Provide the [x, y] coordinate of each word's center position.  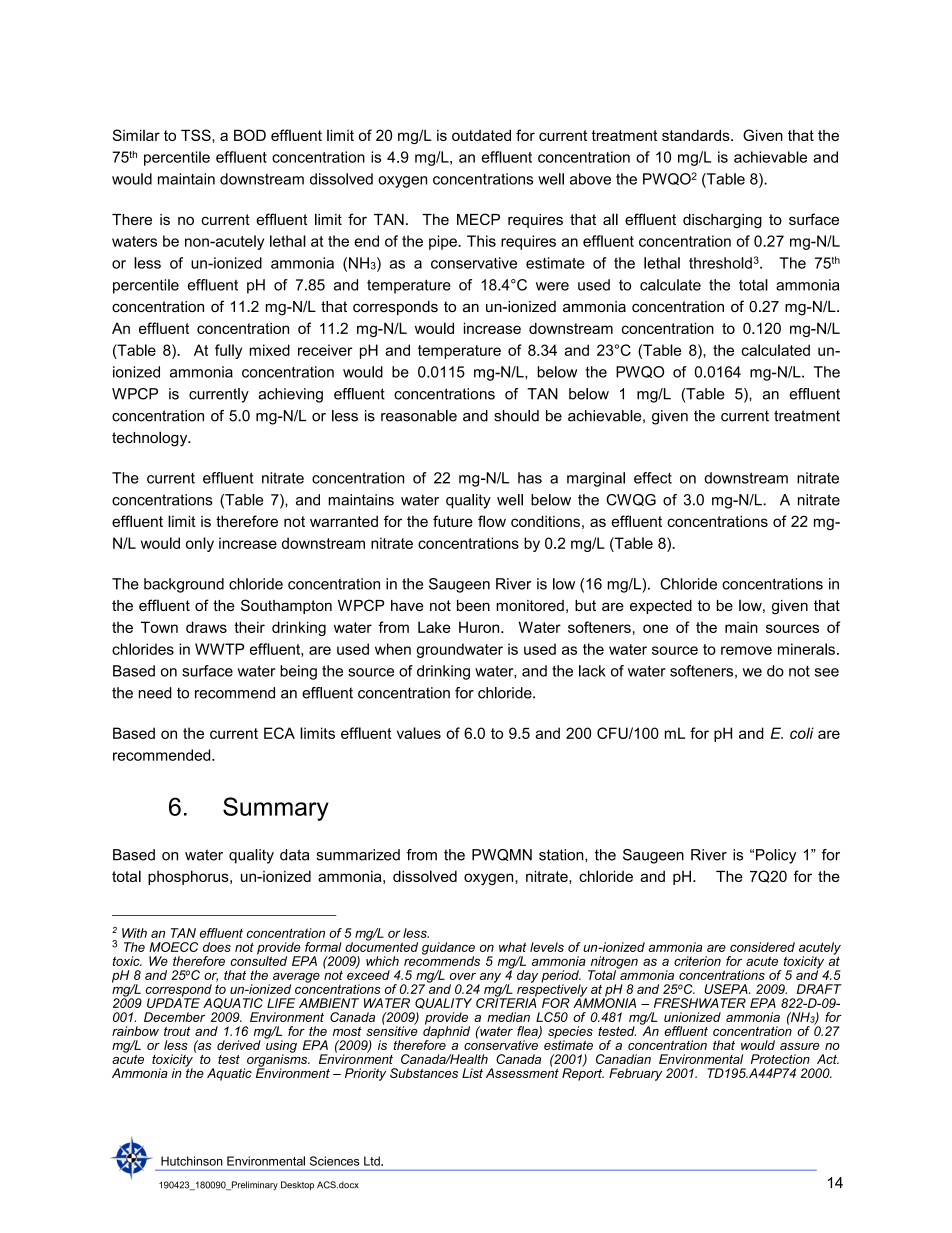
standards [697, 135]
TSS [197, 135]
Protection [780, 1059]
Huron [480, 627]
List [472, 1073]
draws [206, 627]
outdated [481, 135]
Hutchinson [192, 1161]
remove [746, 650]
